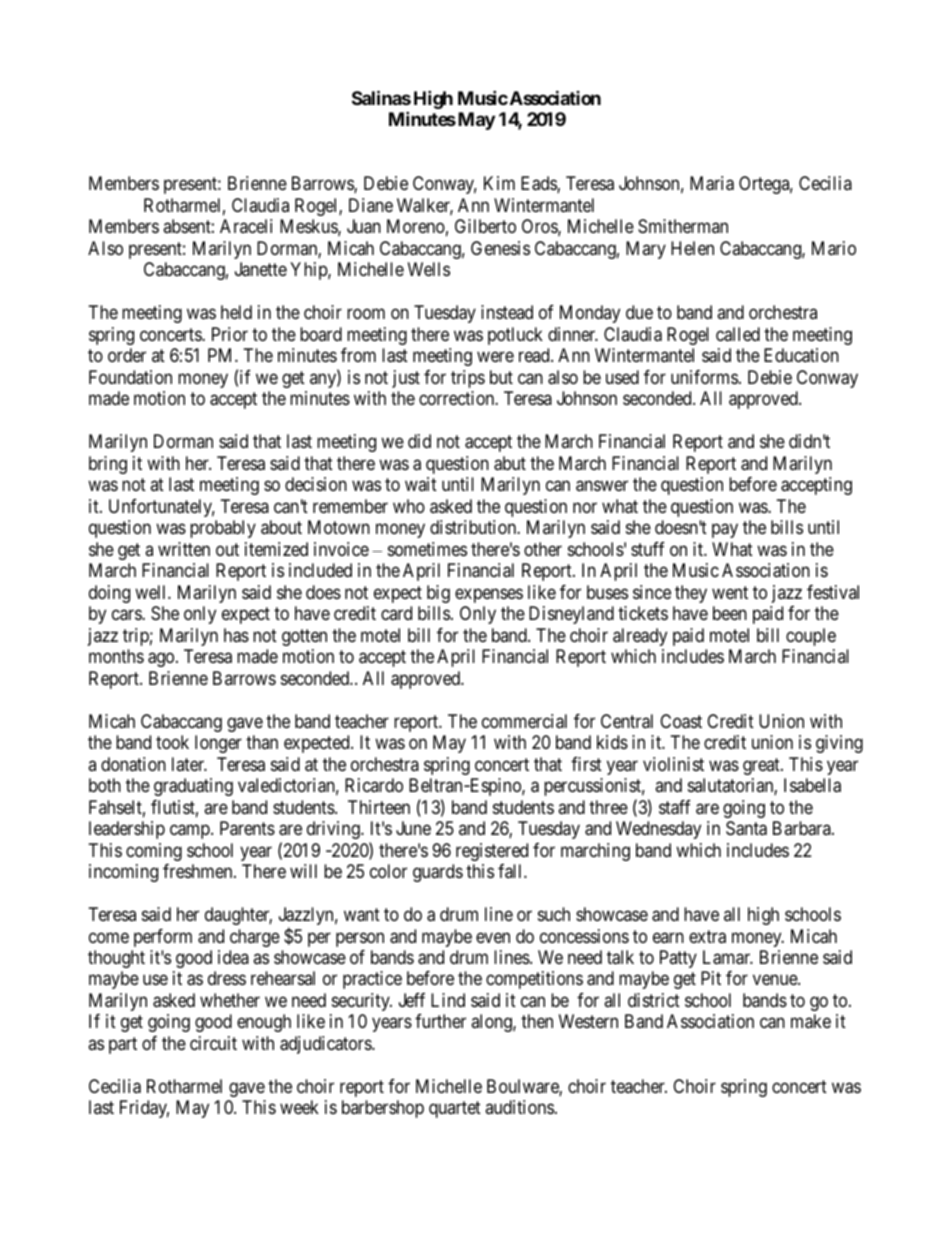  I want to click on ago, so click(161, 660).
